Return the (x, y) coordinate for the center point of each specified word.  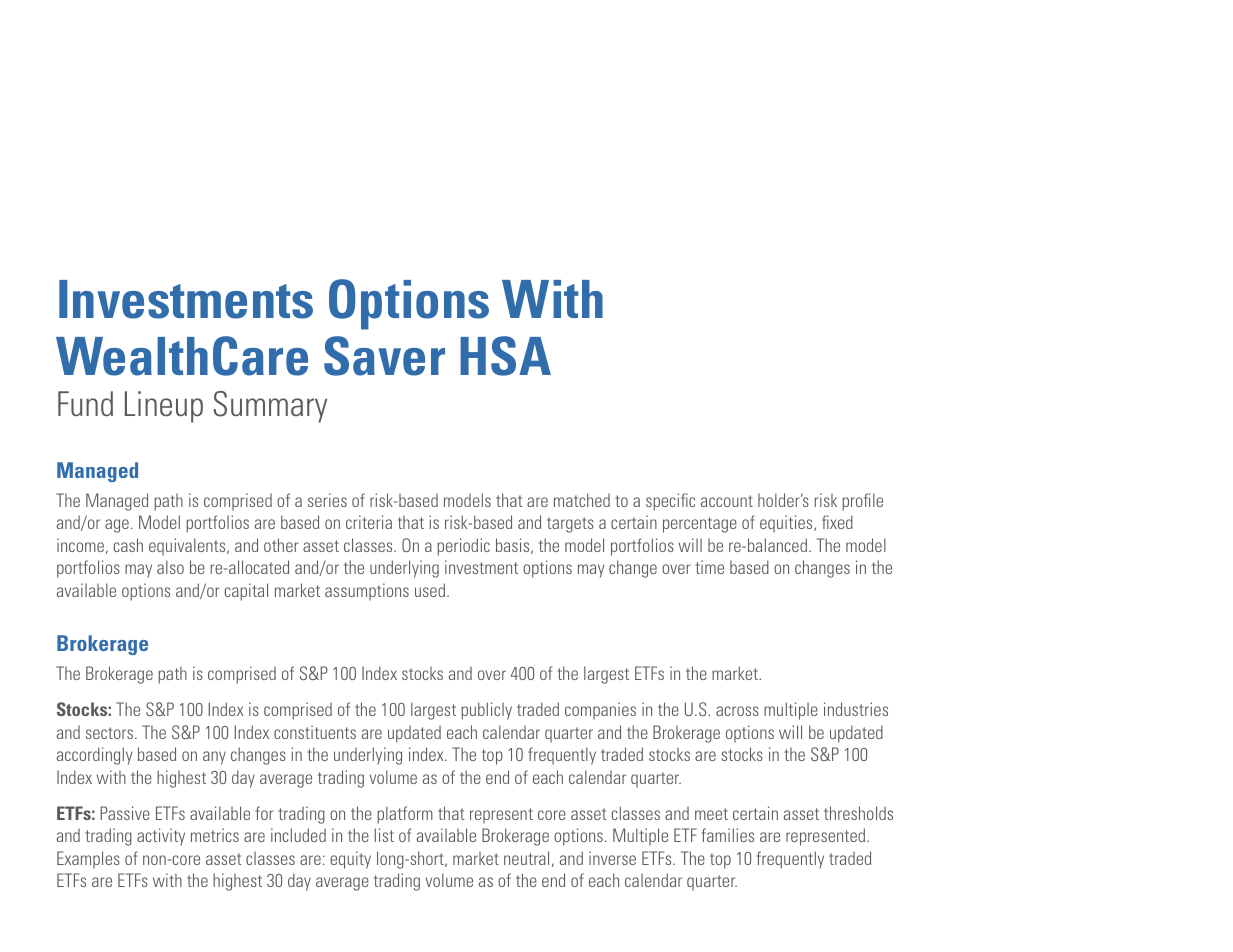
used (430, 590)
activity (161, 837)
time (709, 567)
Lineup (164, 407)
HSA (505, 356)
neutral (526, 858)
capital (246, 592)
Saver (384, 356)
